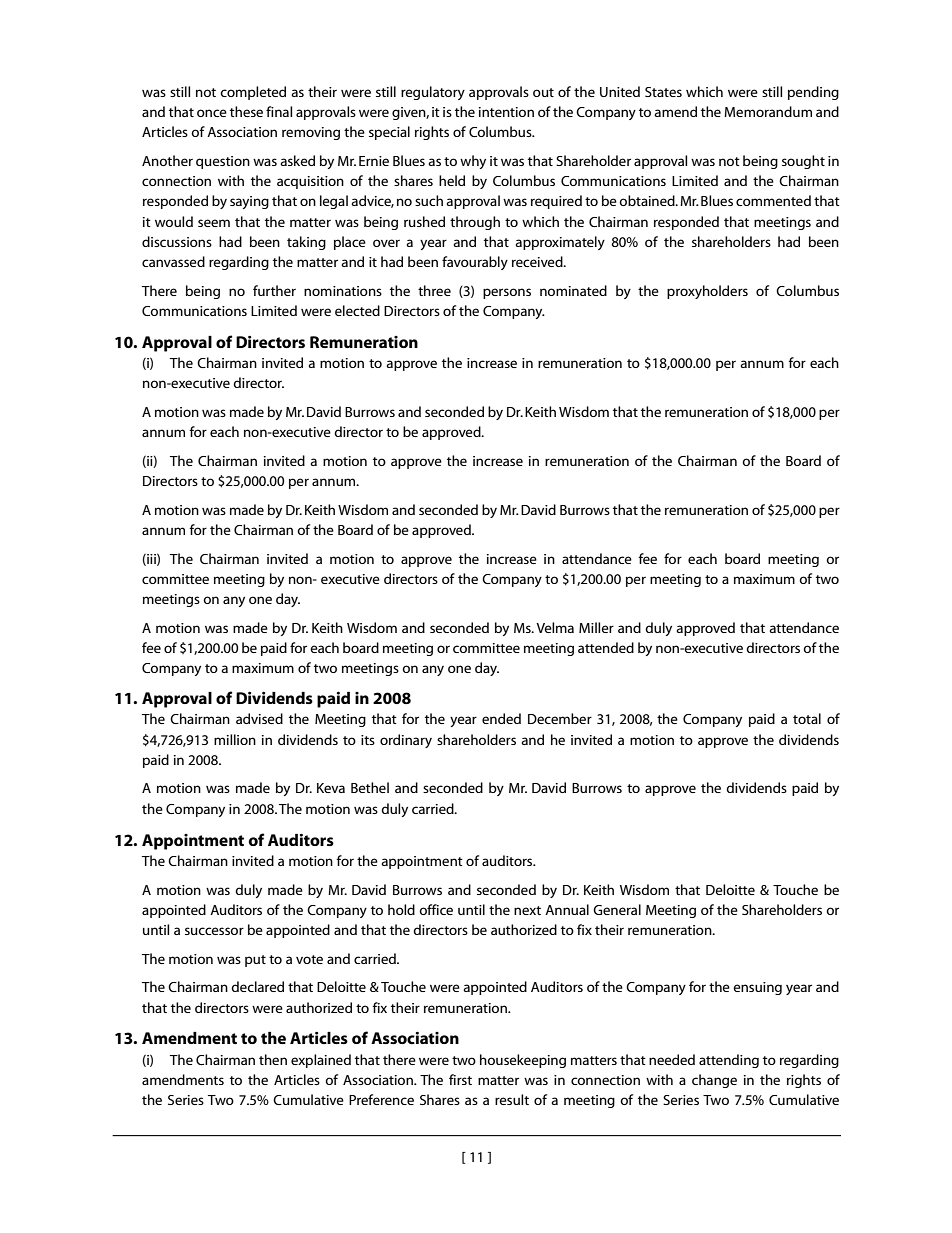 The image size is (952, 1233). What do you see at coordinates (273, 1059) in the screenshot?
I see `then` at bounding box center [273, 1059].
